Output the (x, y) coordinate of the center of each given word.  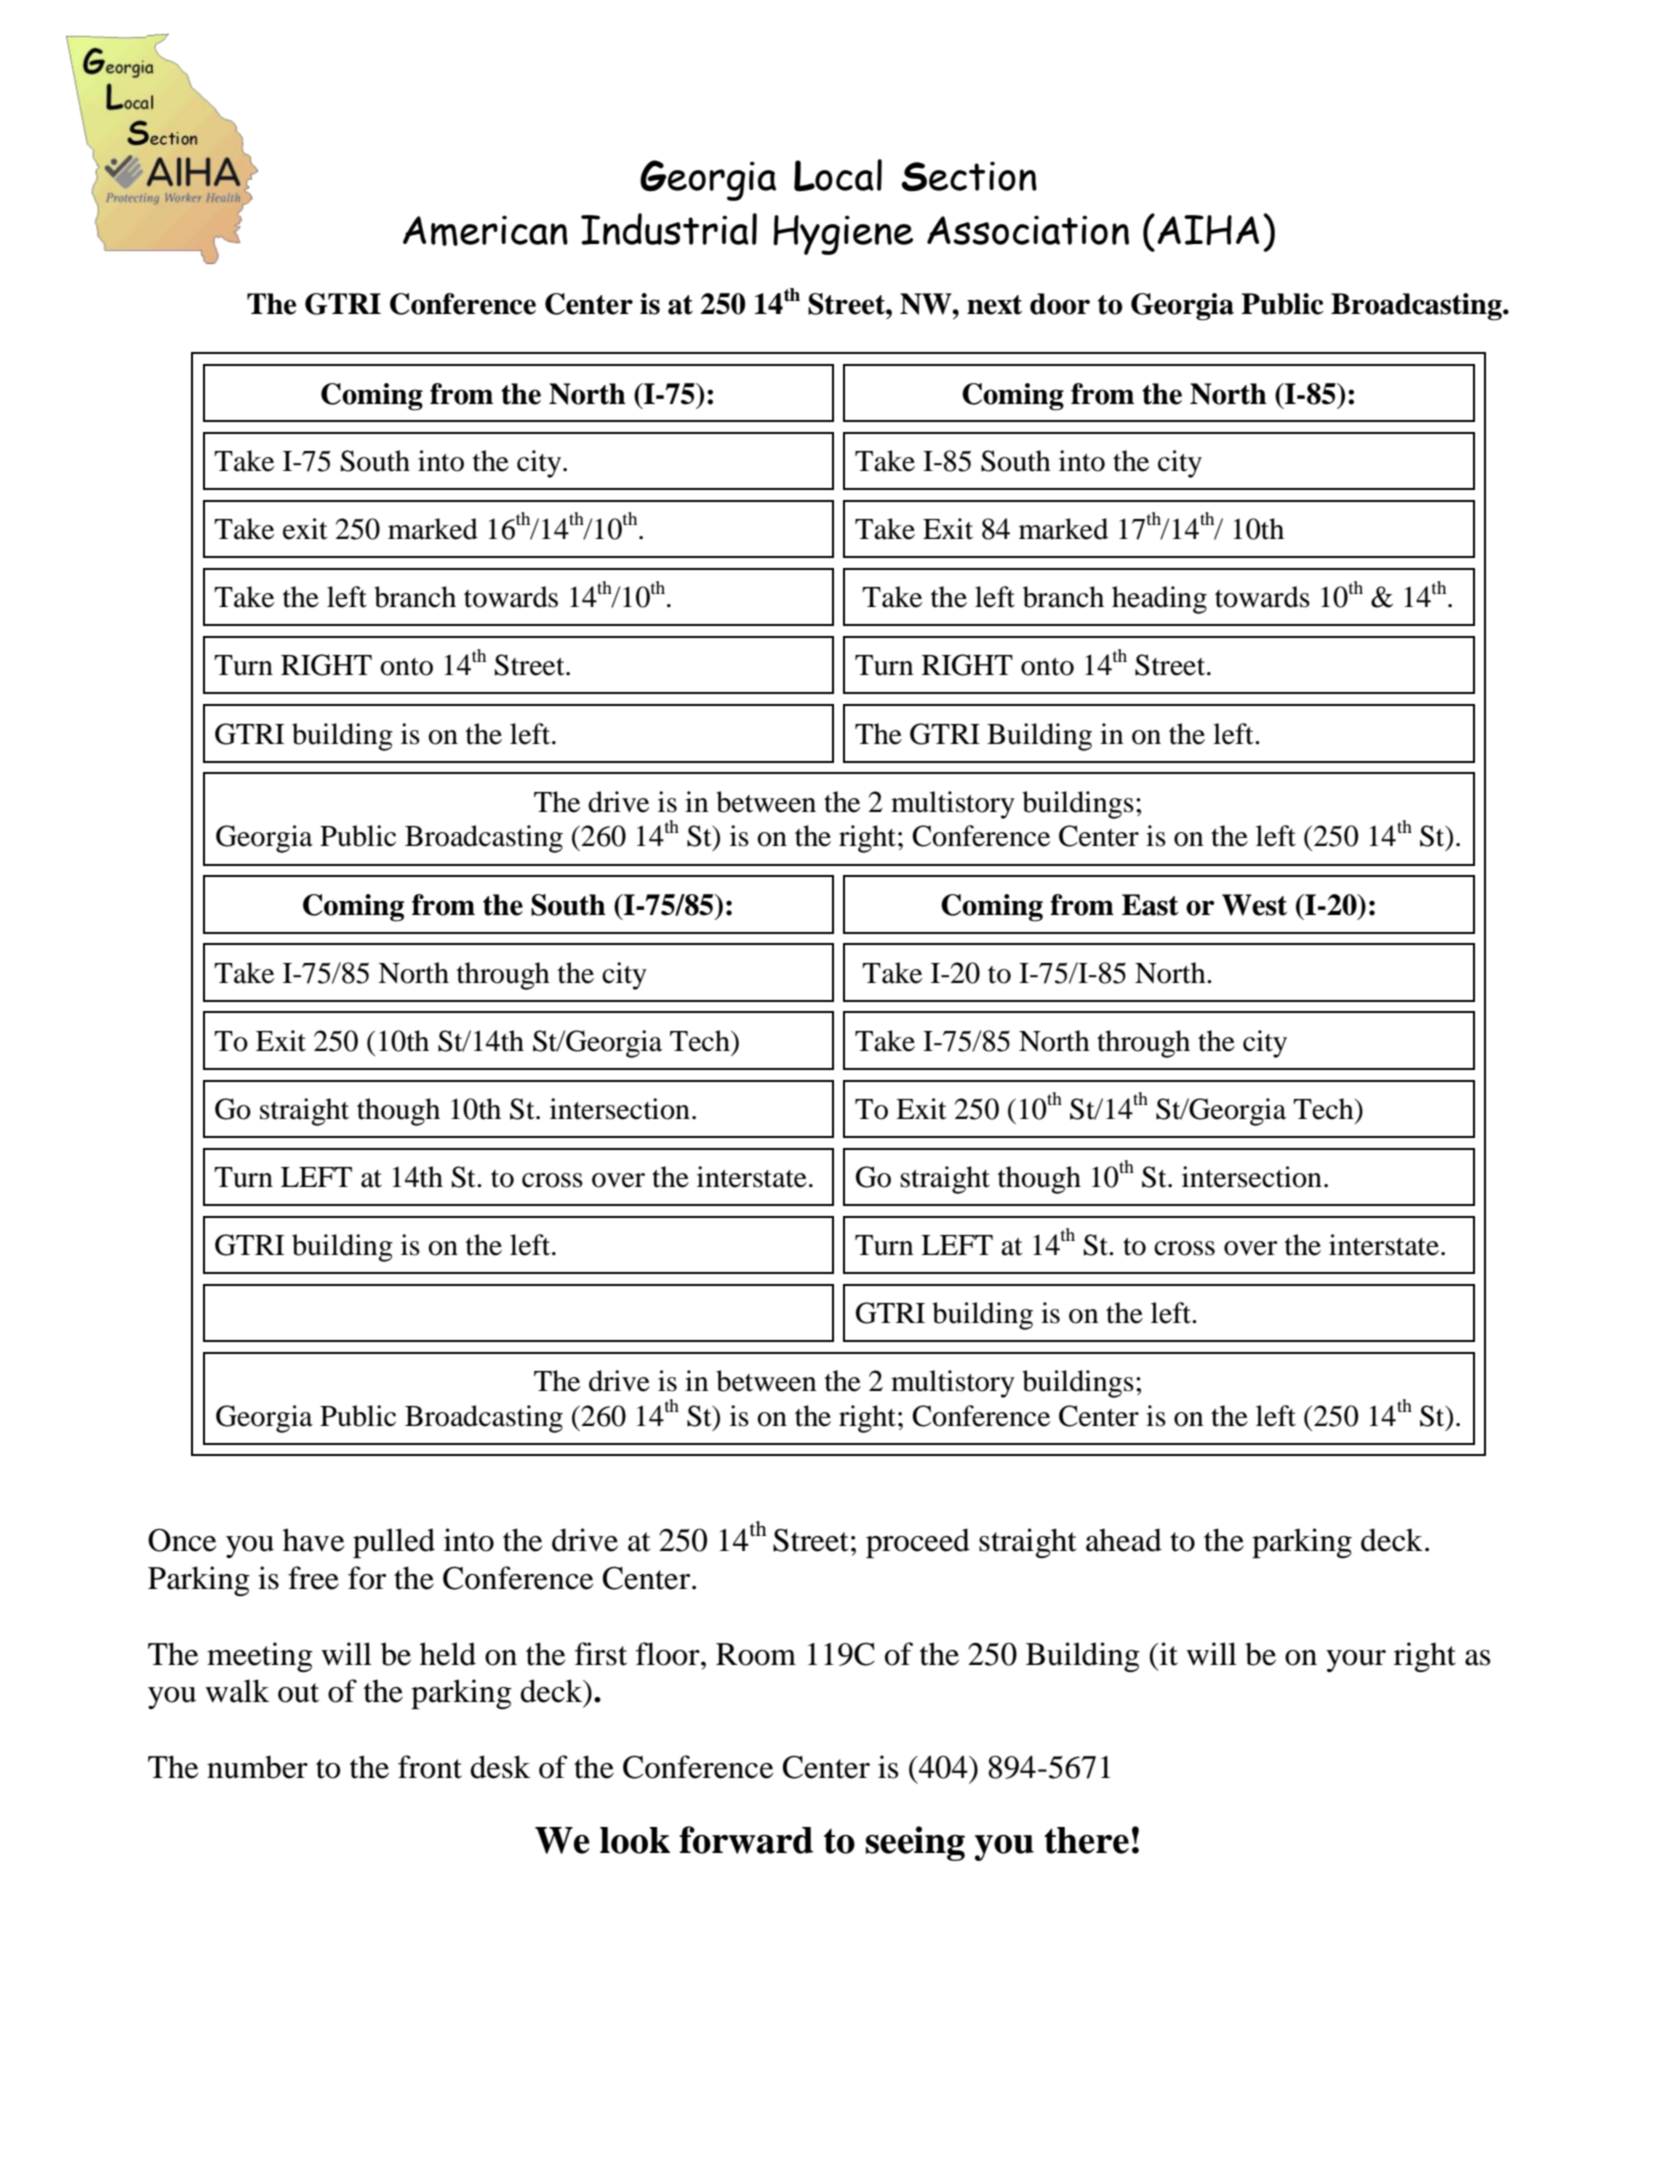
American (485, 230)
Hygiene (843, 235)
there (1086, 1840)
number (257, 1767)
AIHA (1208, 230)
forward (746, 1840)
